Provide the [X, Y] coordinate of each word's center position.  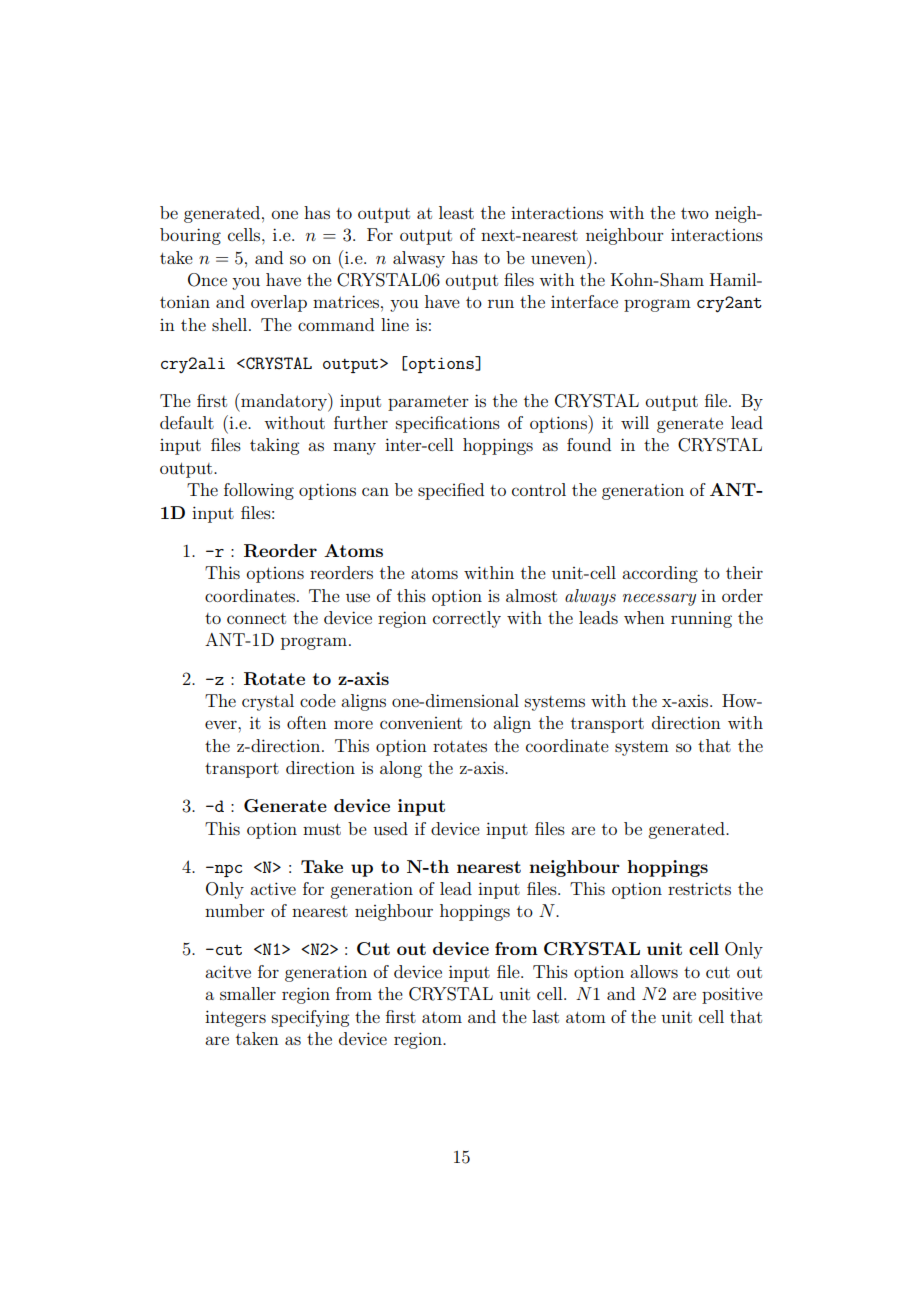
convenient [421, 723]
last [545, 1016]
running [701, 620]
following [259, 491]
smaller [248, 993]
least [456, 212]
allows [654, 971]
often [307, 722]
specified [451, 491]
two [695, 213]
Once [207, 280]
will [635, 422]
